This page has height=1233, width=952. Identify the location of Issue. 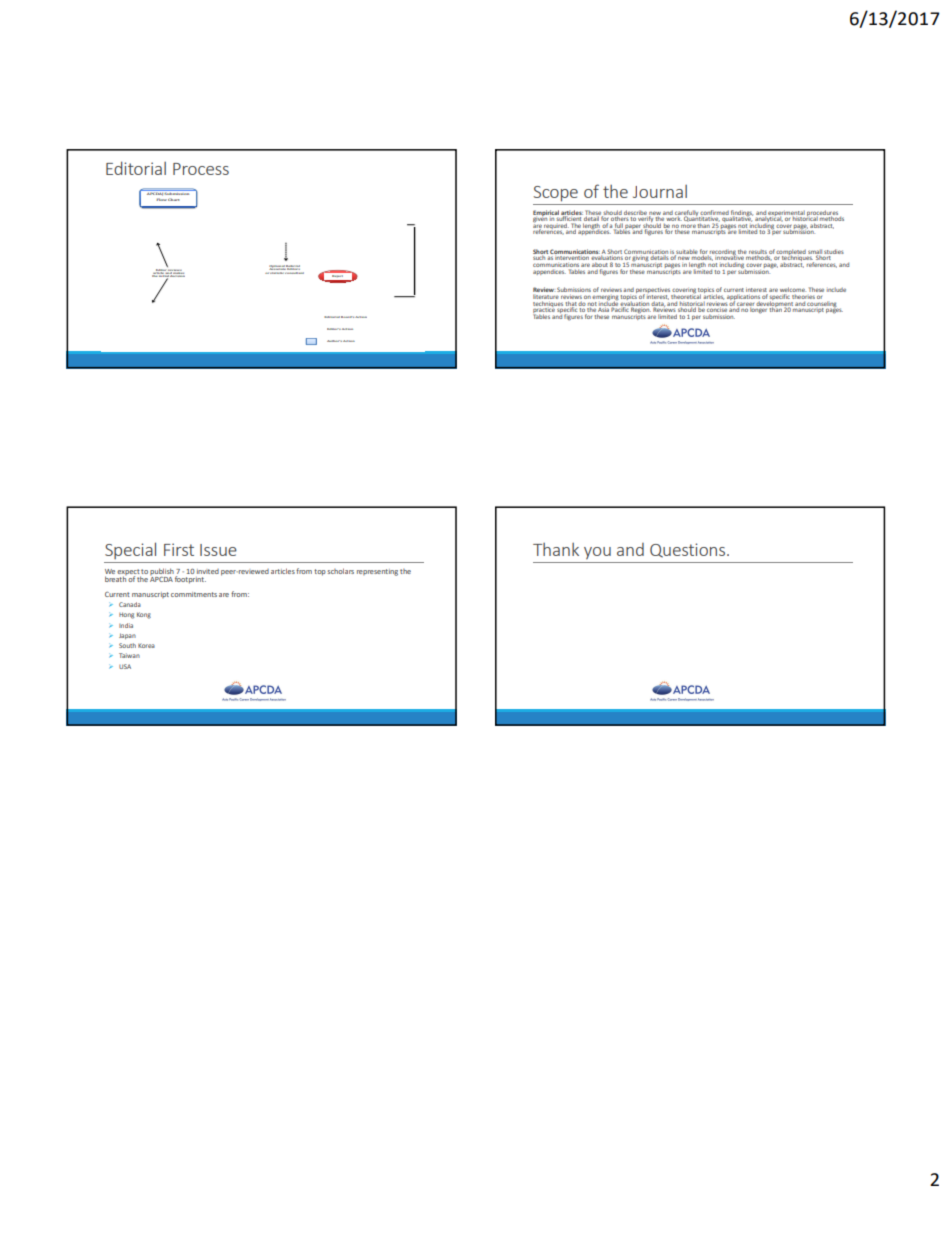
(218, 550).
